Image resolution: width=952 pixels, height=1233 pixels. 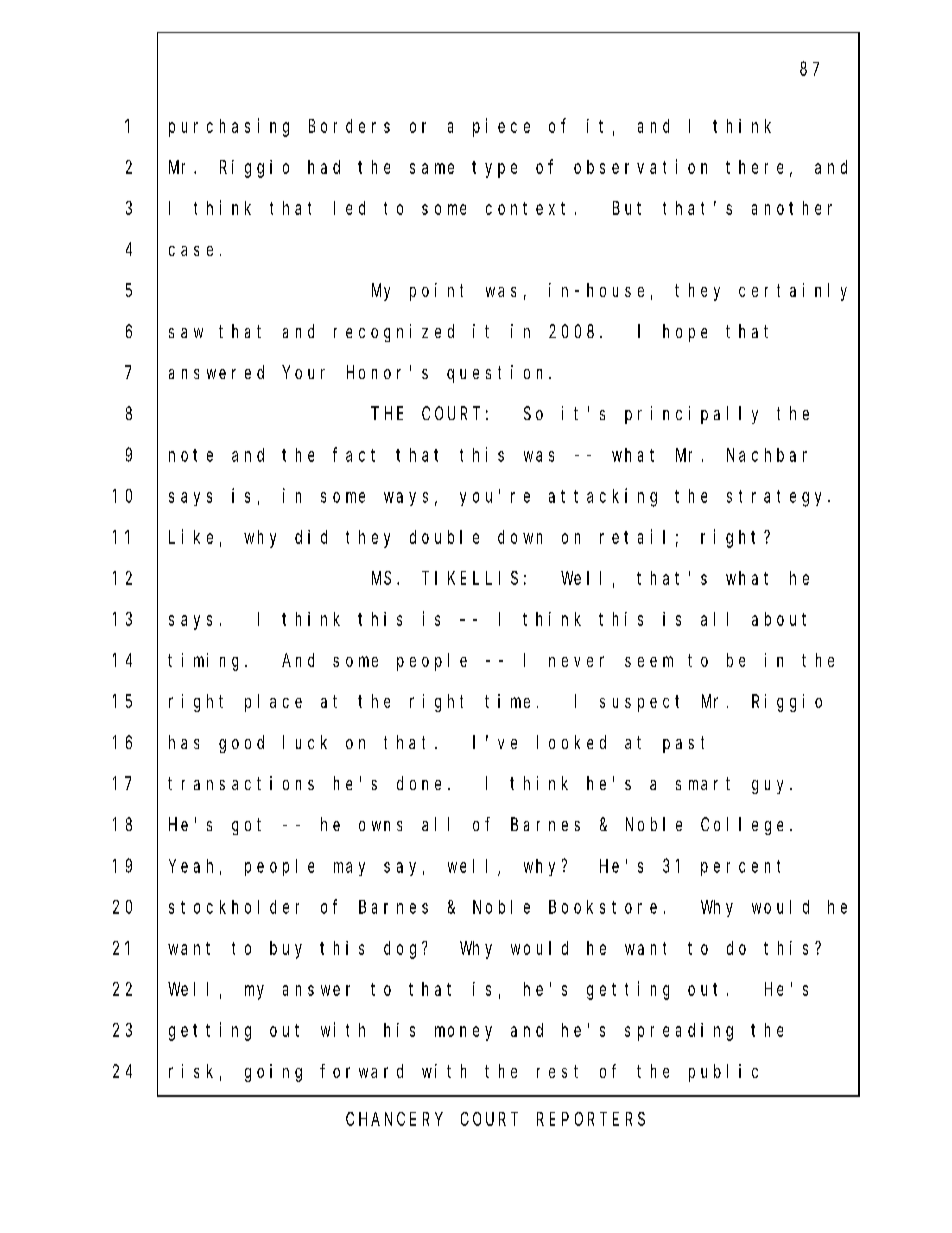 I want to click on purchasing, so click(x=229, y=127).
